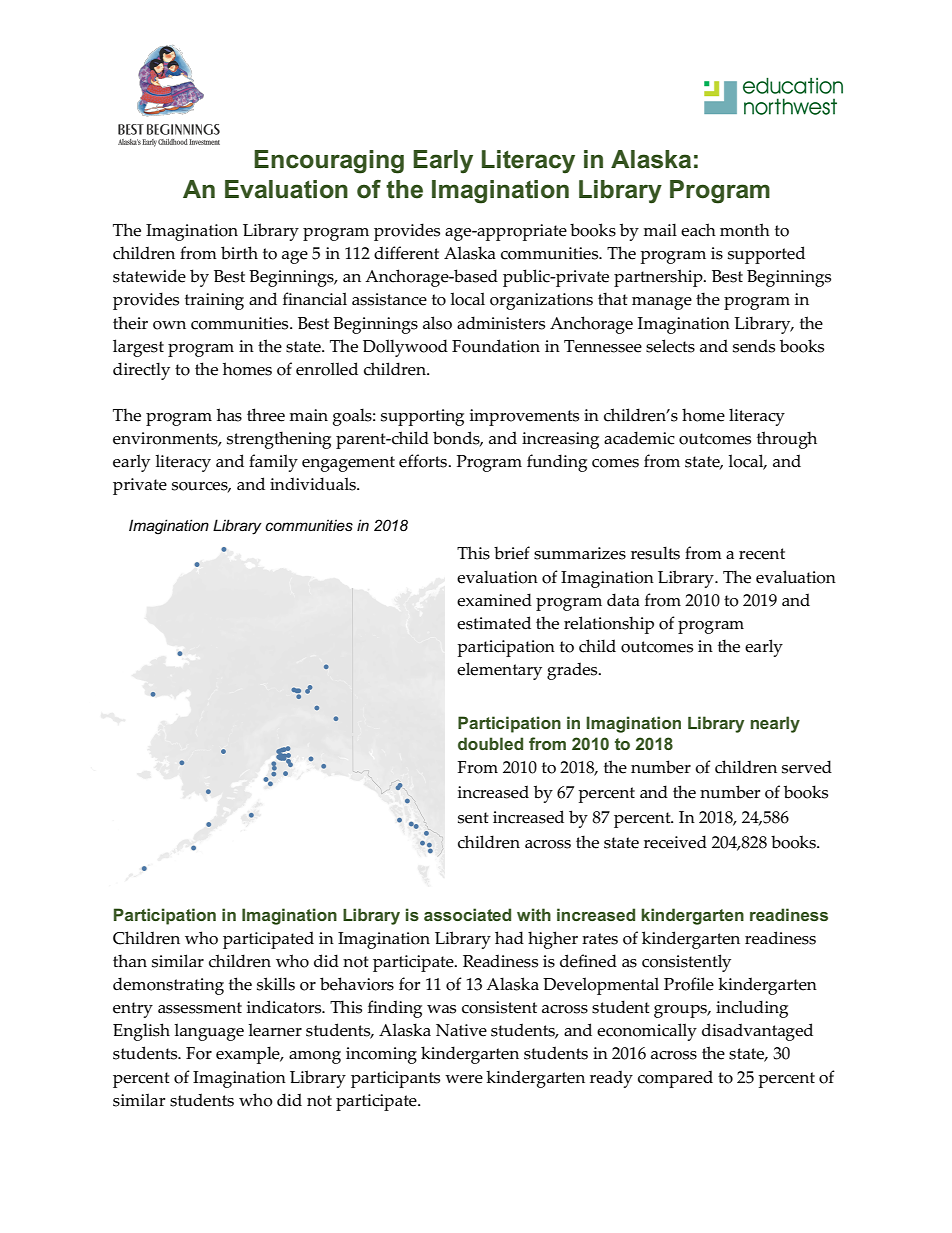 This image has width=952, height=1233. Describe the element at coordinates (406, 253) in the image. I see `different` at that location.
